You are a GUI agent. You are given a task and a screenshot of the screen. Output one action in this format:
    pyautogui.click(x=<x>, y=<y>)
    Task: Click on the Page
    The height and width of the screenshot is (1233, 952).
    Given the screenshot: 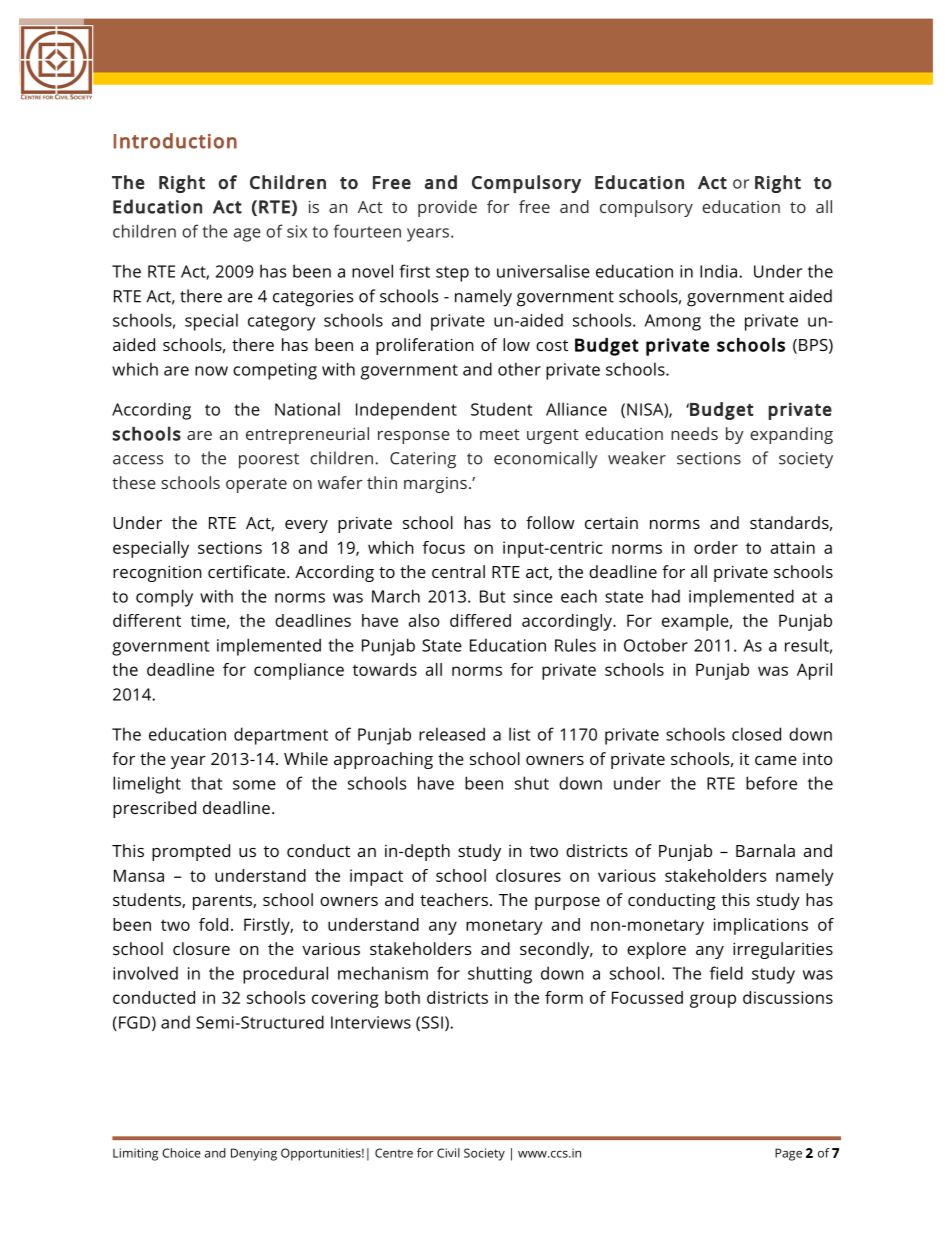 What is the action you would take?
    pyautogui.click(x=788, y=1154)
